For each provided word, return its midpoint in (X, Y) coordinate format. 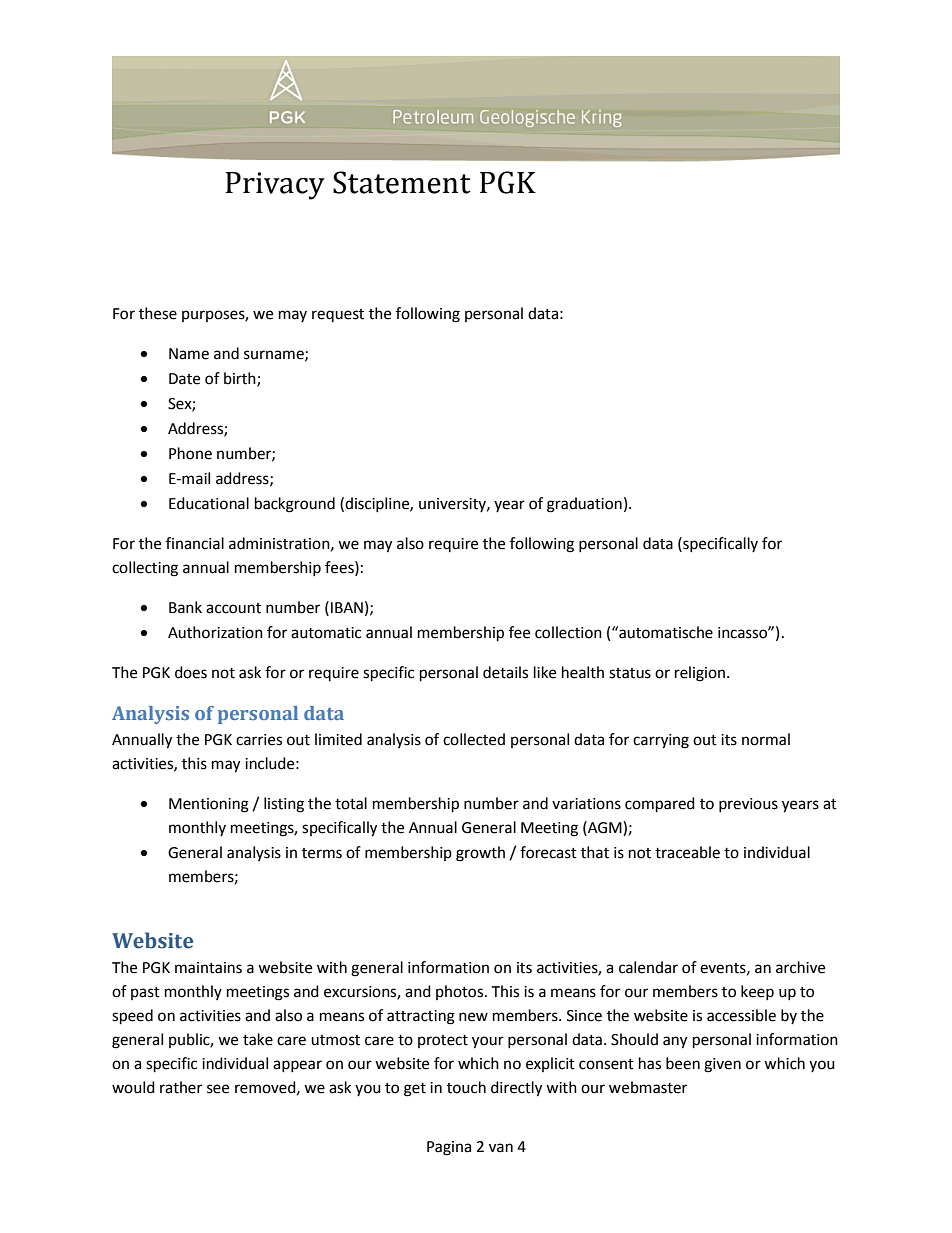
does (191, 672)
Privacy (275, 186)
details (505, 672)
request (338, 315)
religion (700, 674)
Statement (402, 182)
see (218, 1089)
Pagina (449, 1148)
